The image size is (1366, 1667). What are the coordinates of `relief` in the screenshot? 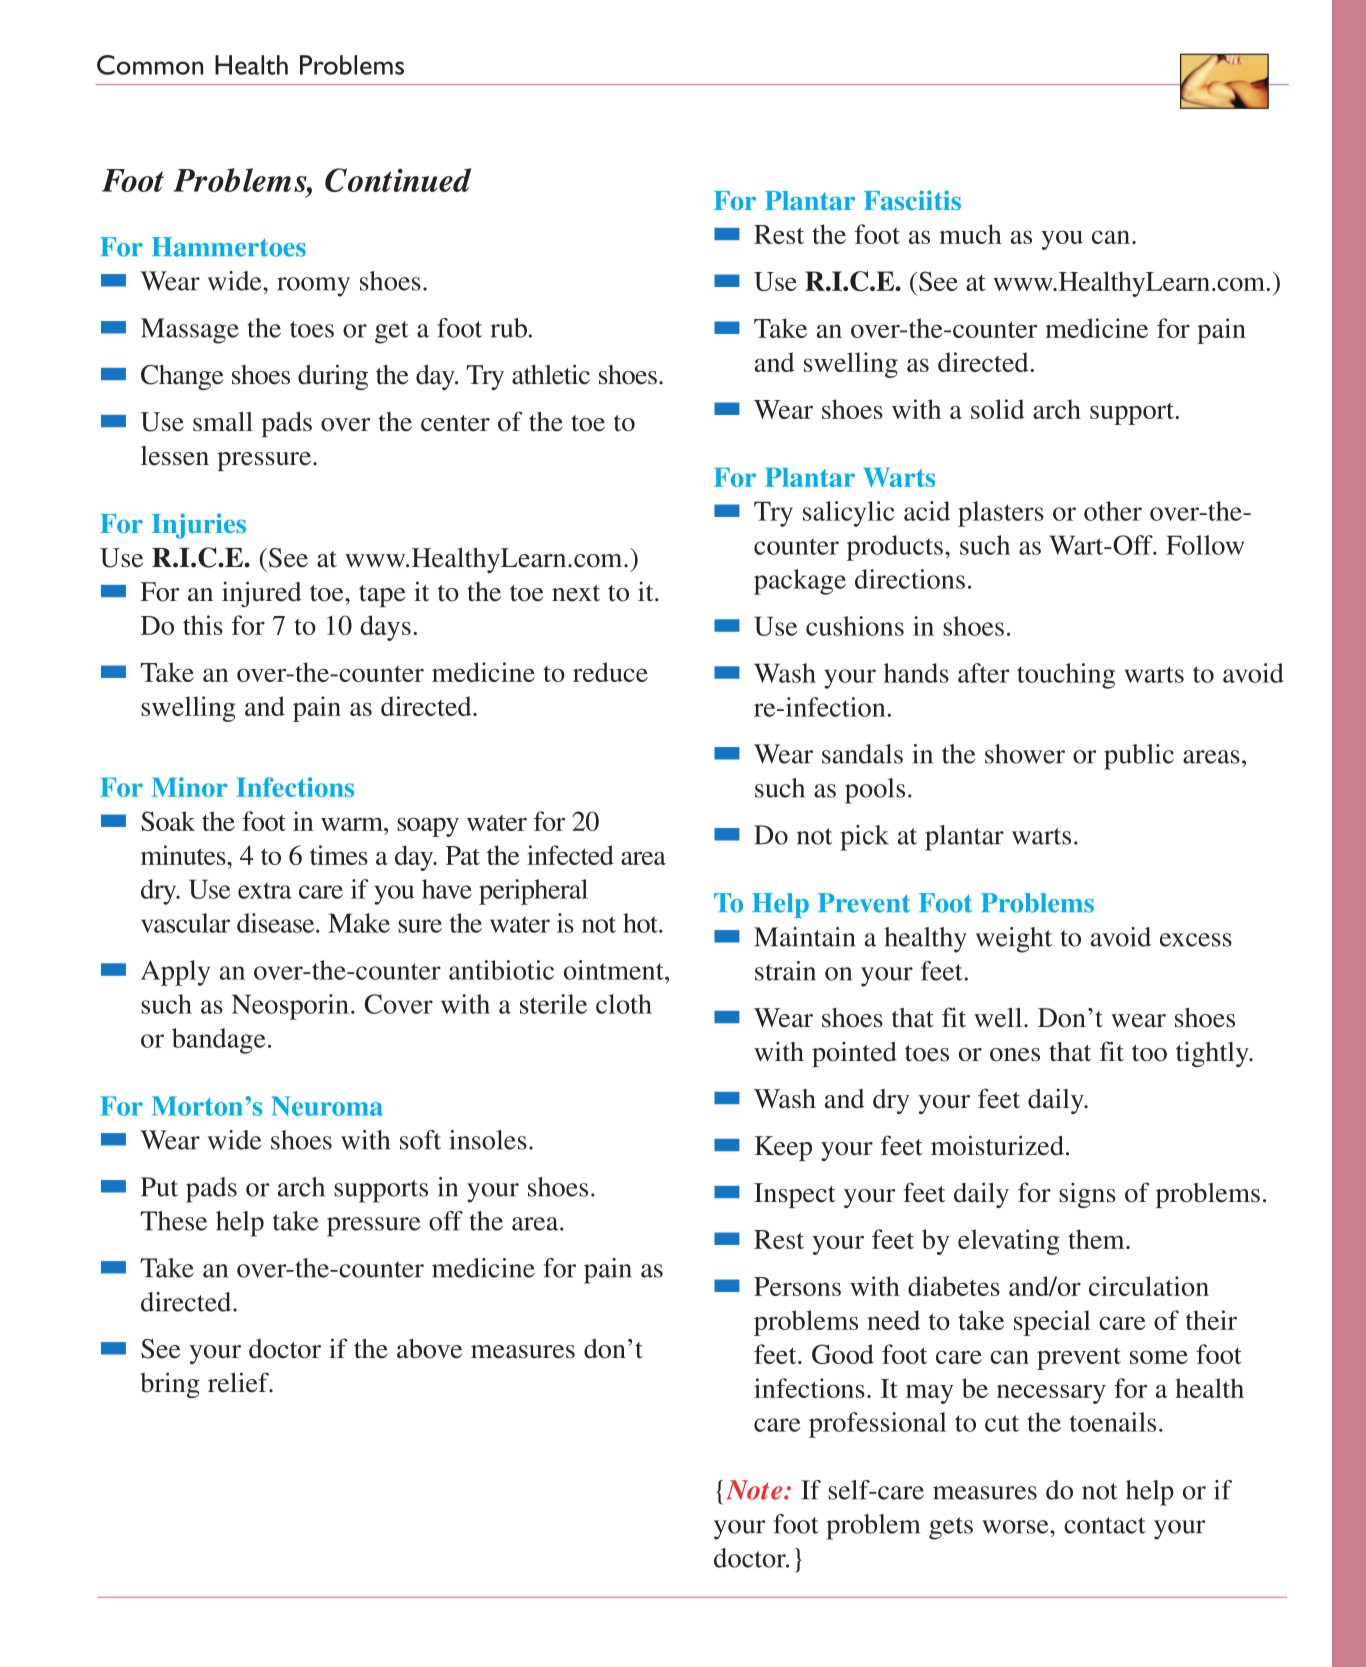 It's located at (239, 1382).
